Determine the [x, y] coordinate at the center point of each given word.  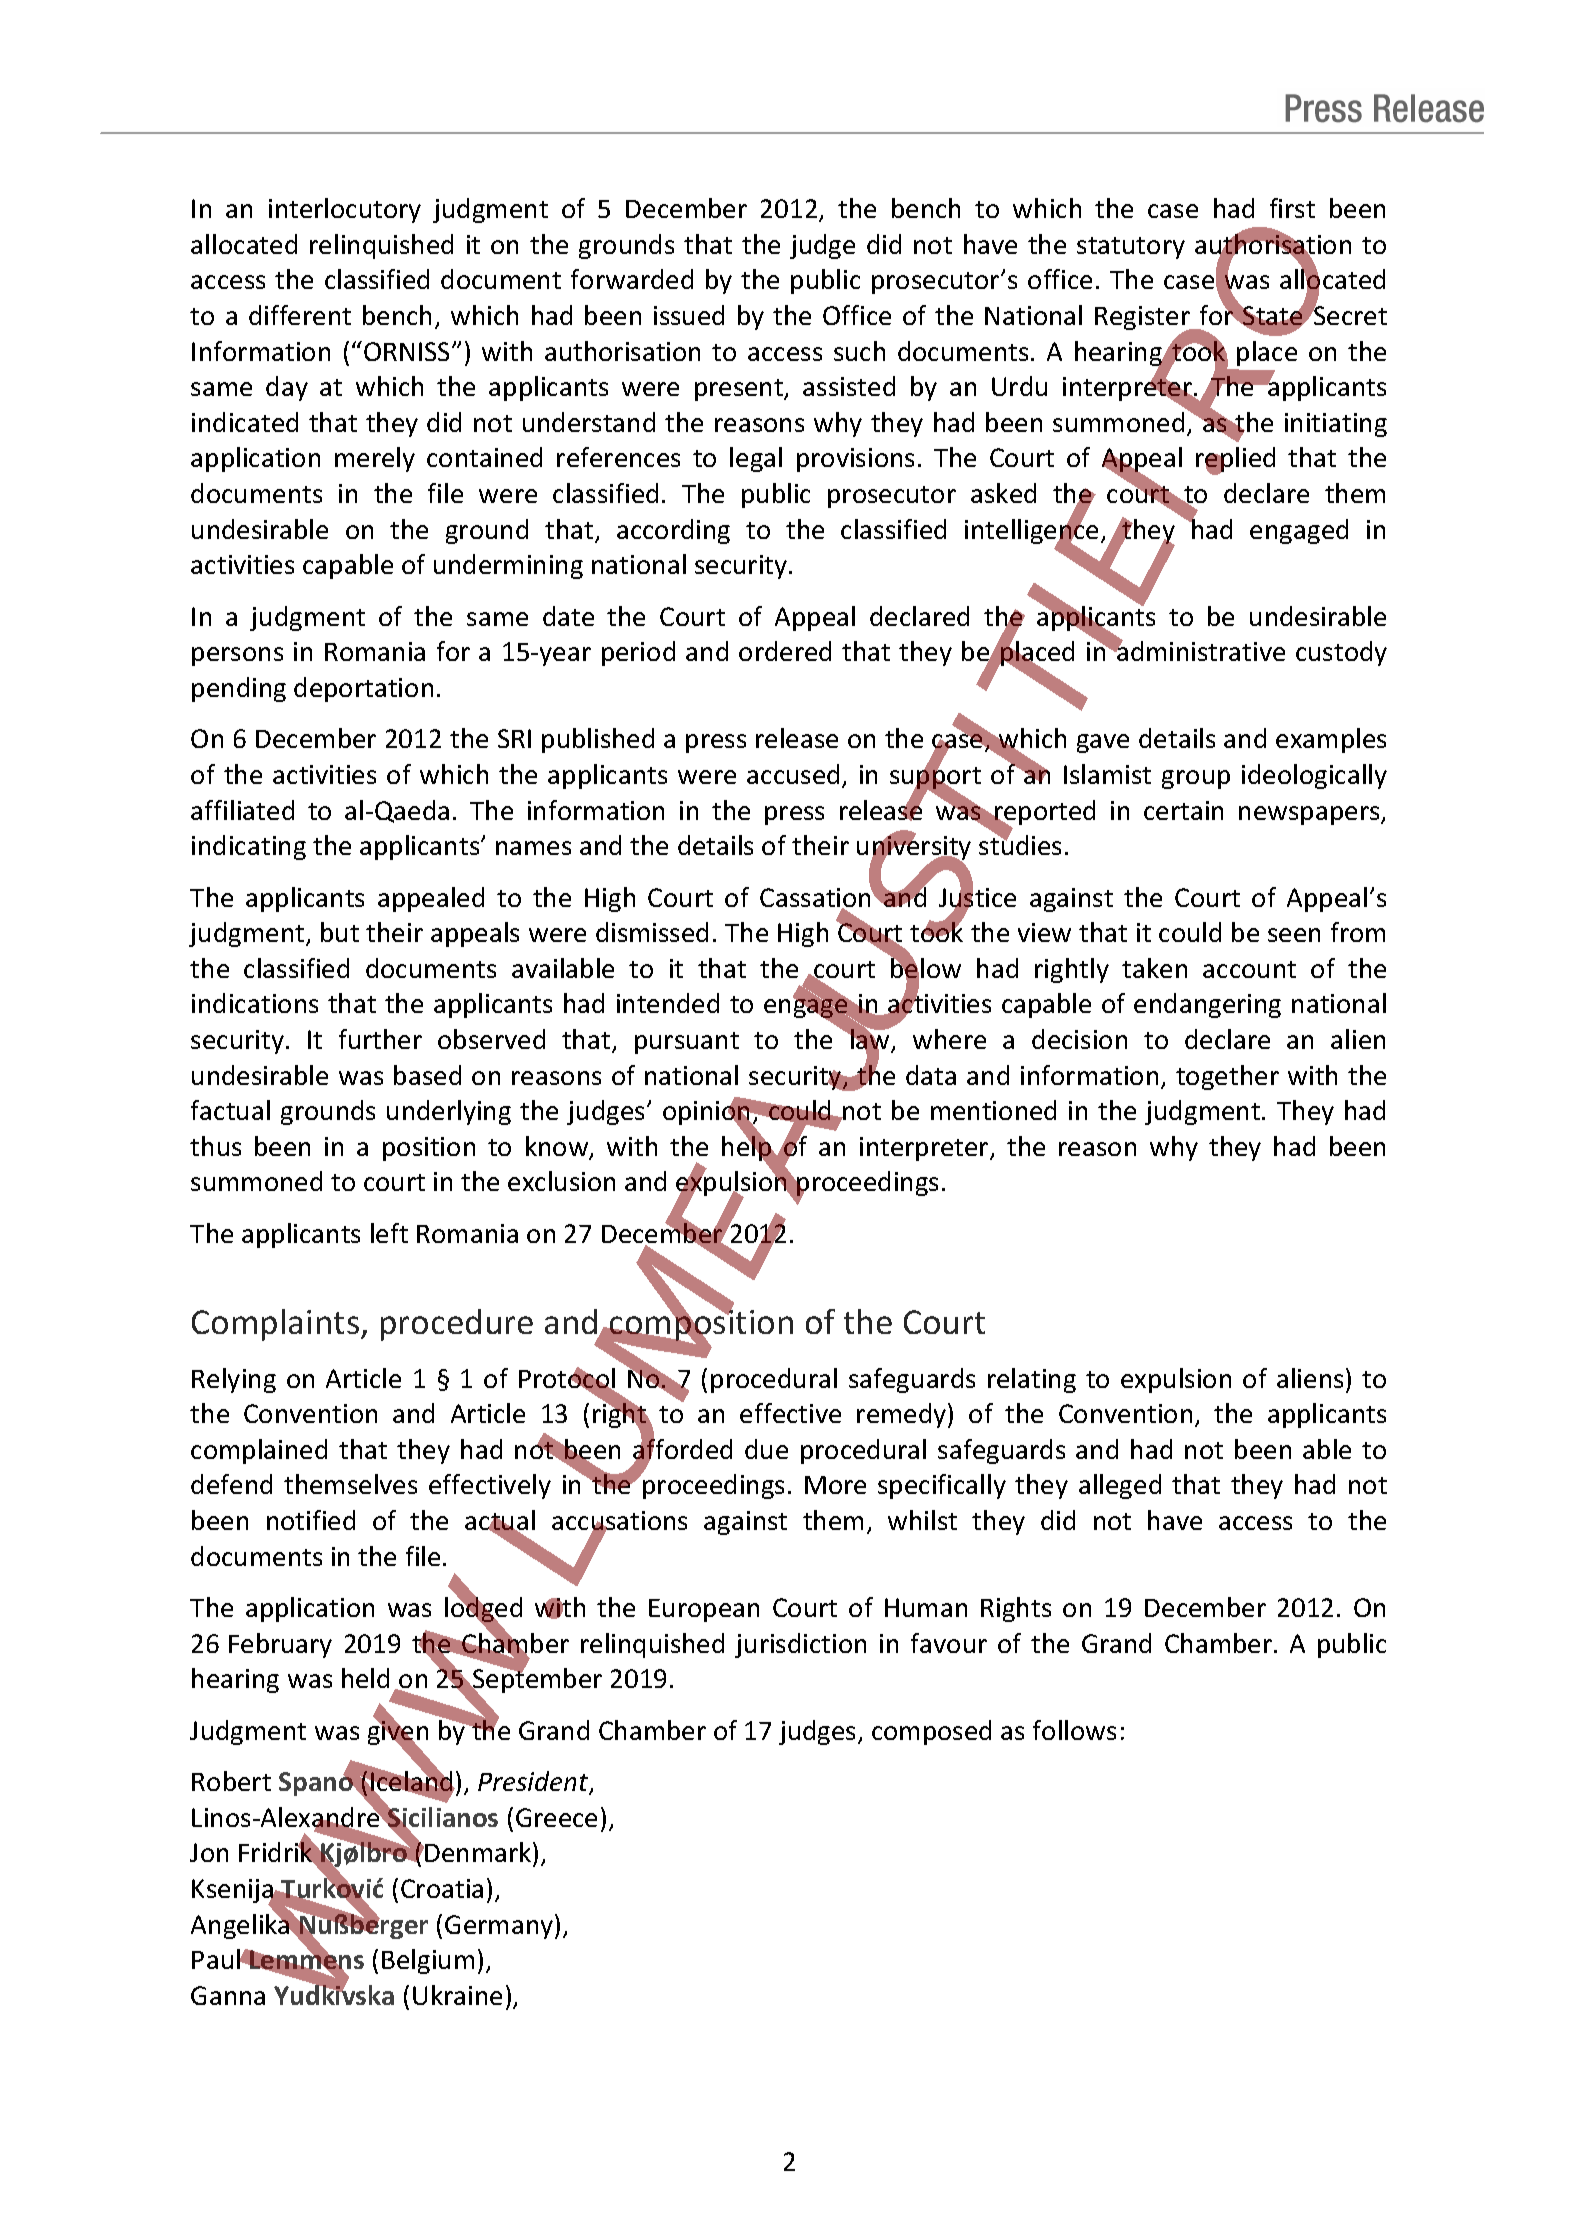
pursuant [687, 1043]
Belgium [428, 1961]
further [380, 1039]
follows [1074, 1730]
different [300, 315]
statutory [1131, 248]
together [1227, 1077]
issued [689, 315]
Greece [556, 1817]
